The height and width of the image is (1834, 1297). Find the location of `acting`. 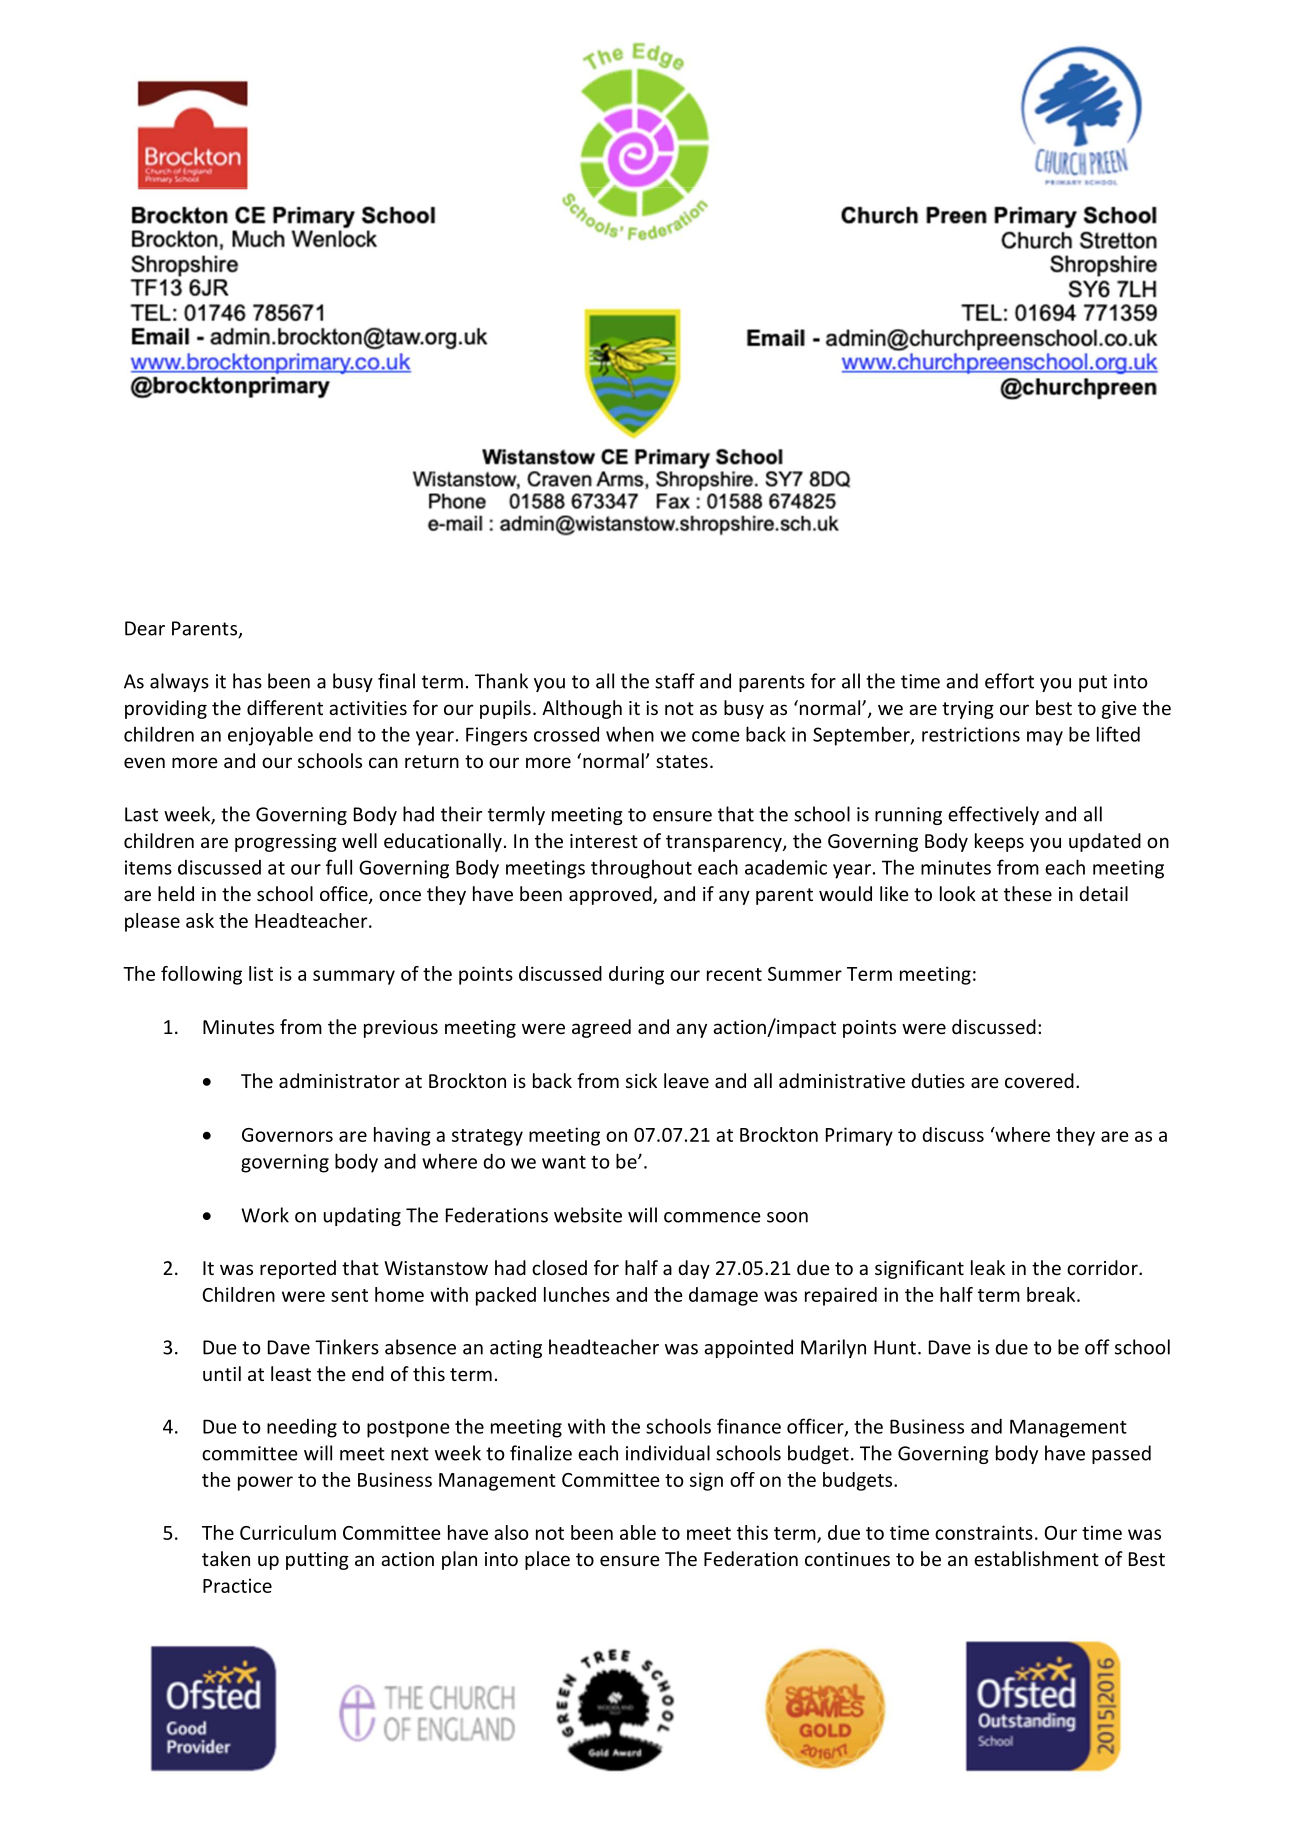

acting is located at coordinates (516, 1349).
